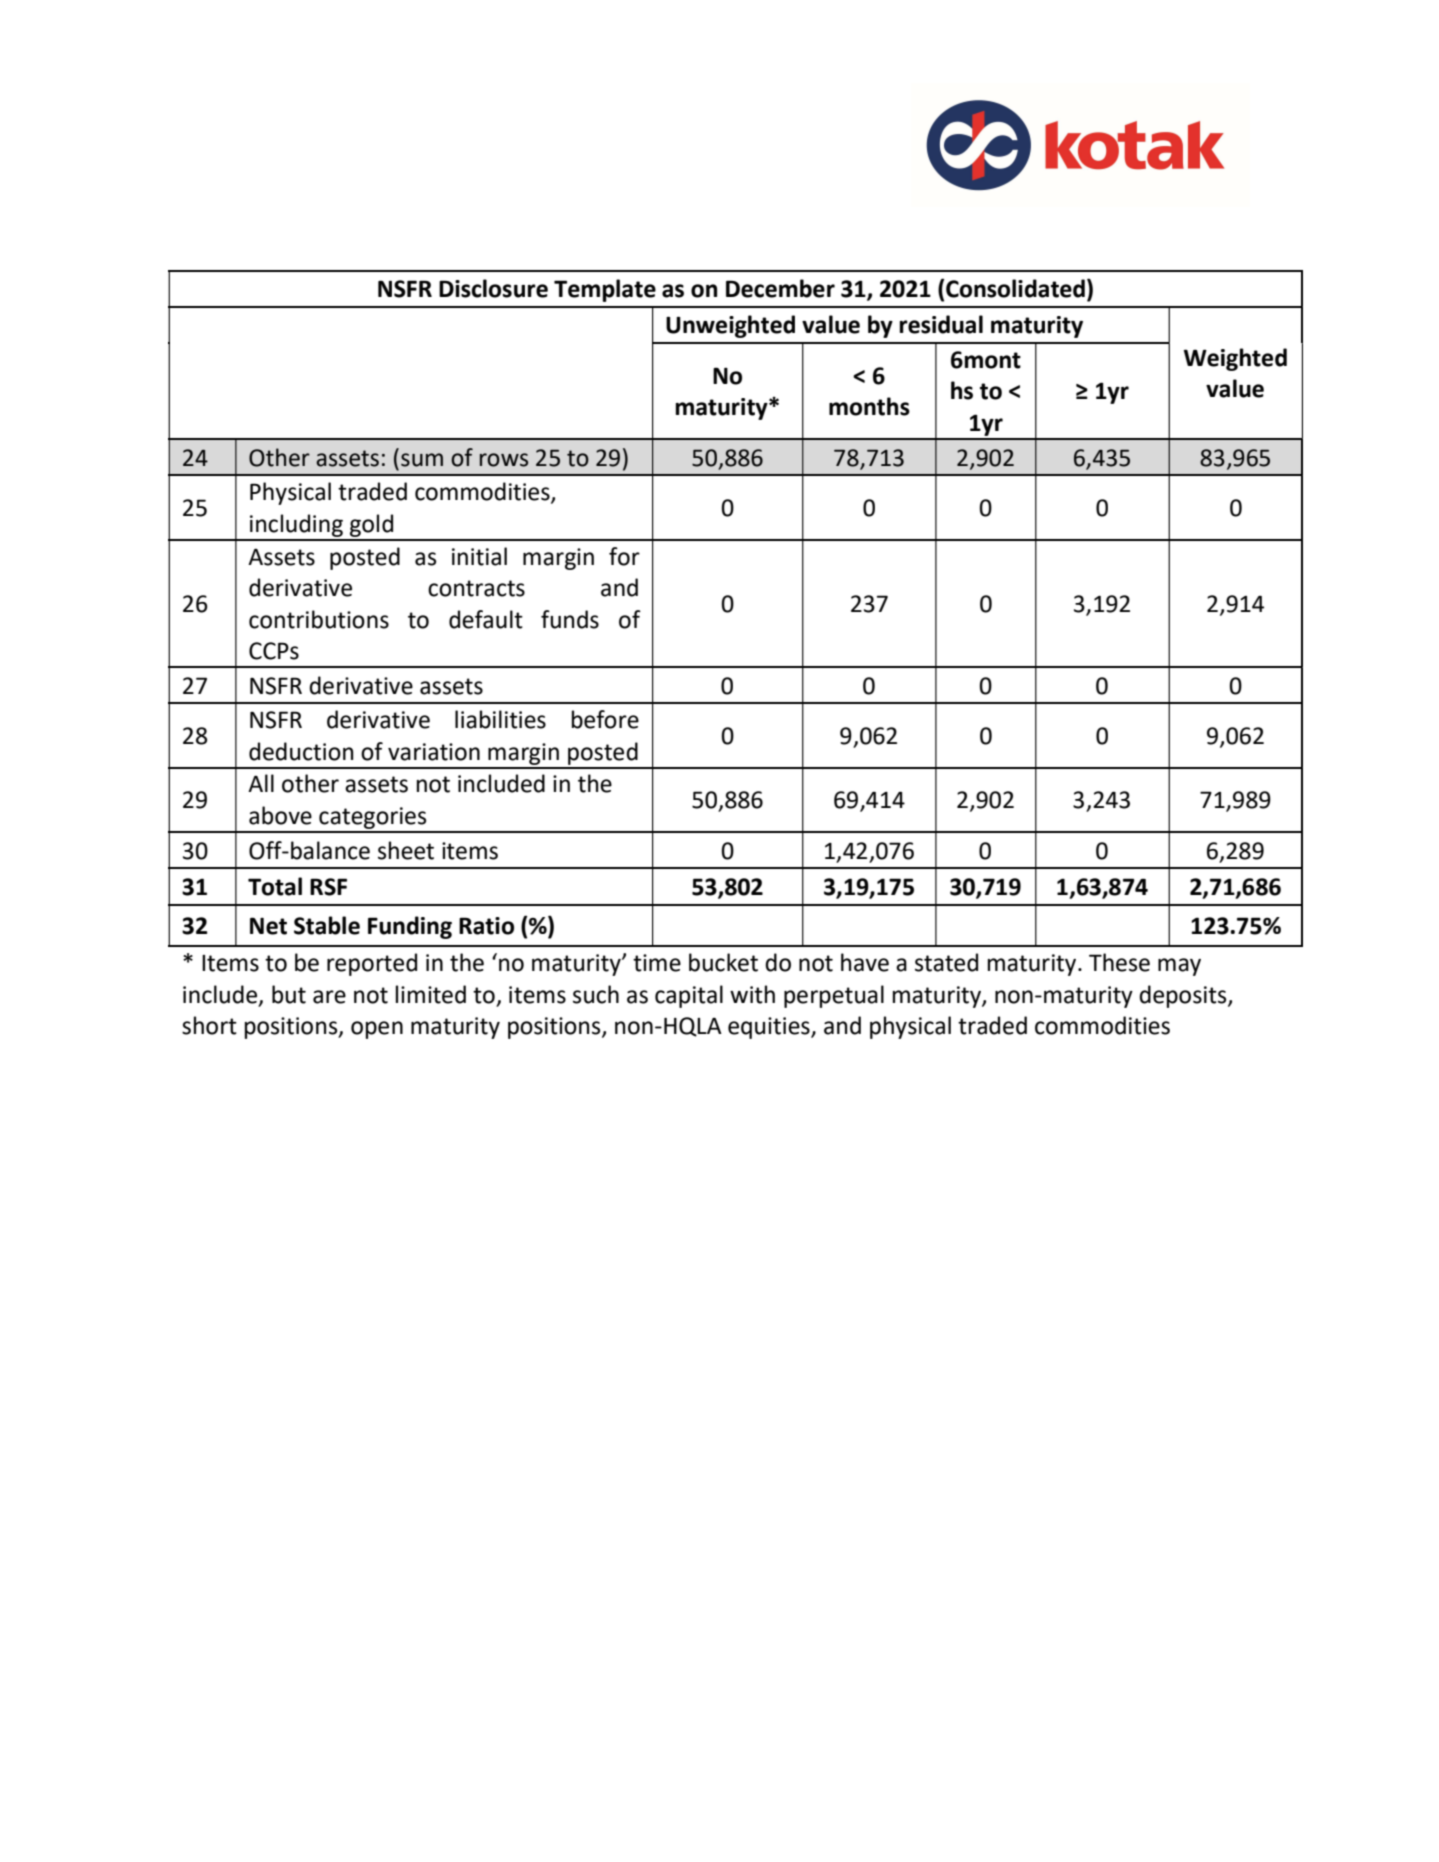 This document has height=1862, width=1439. What do you see at coordinates (780, 288) in the document?
I see `December` at bounding box center [780, 288].
